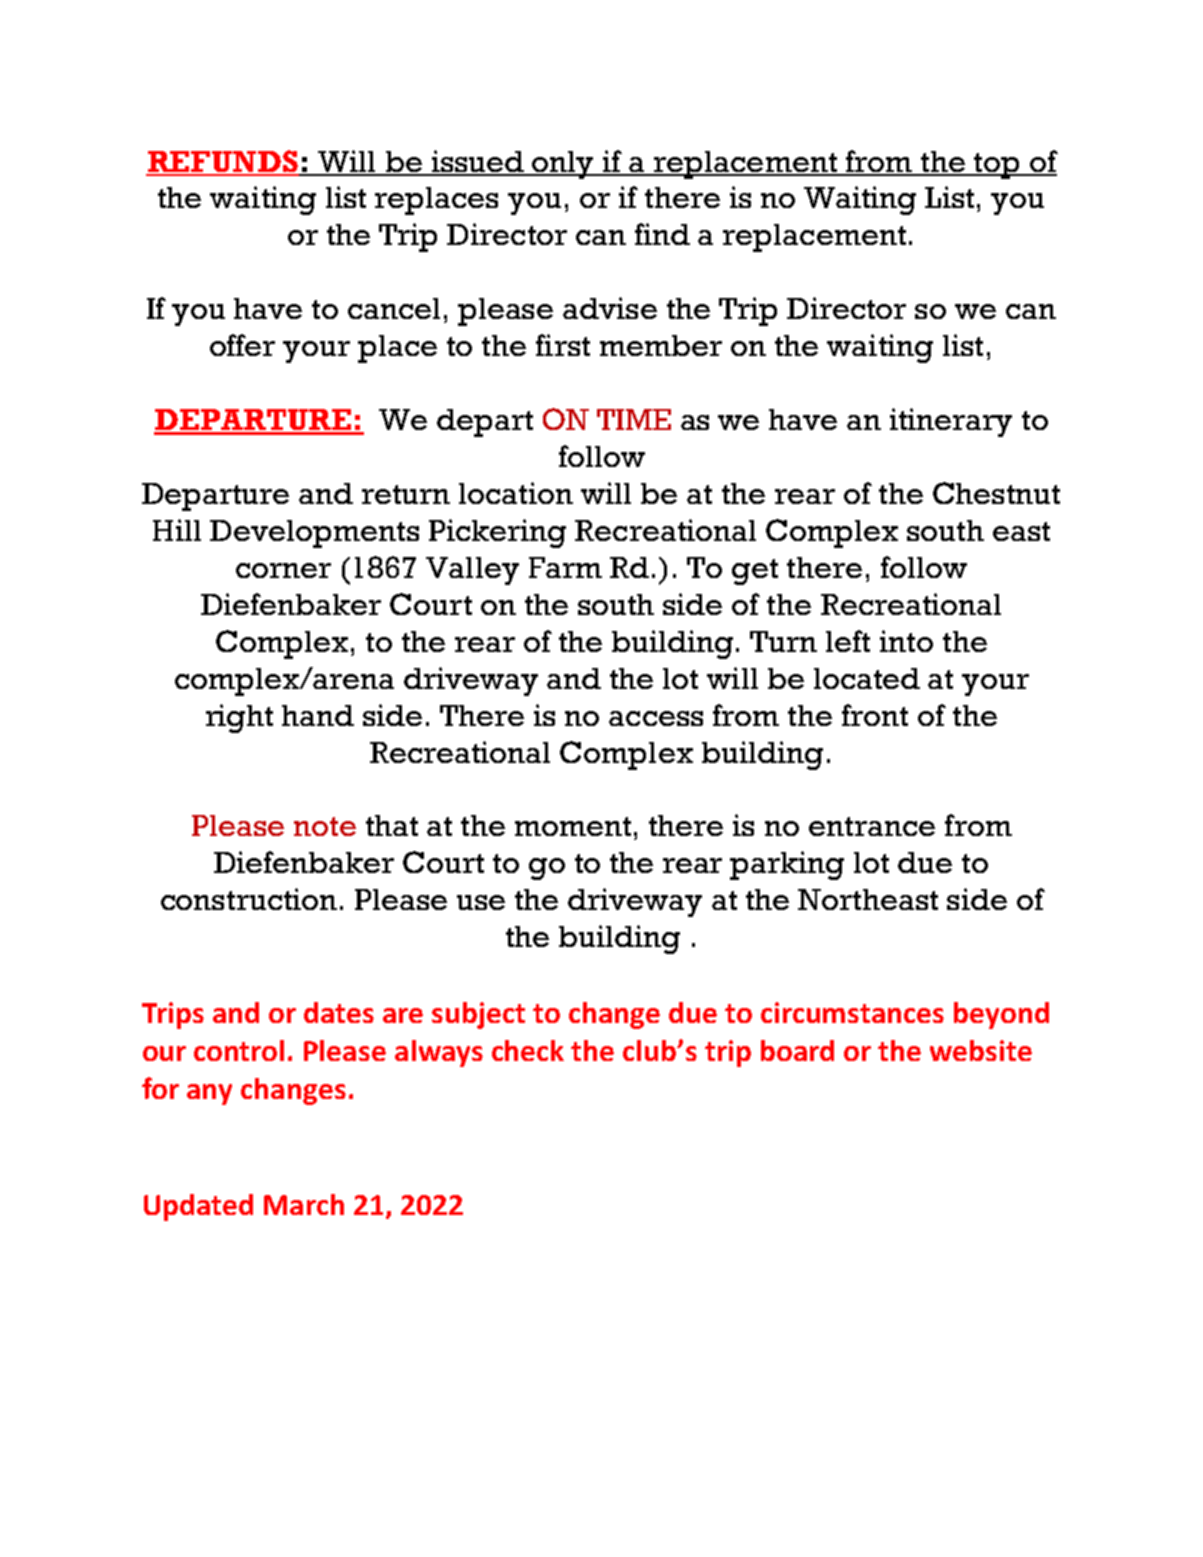  What do you see at coordinates (394, 308) in the document?
I see `cancel` at bounding box center [394, 308].
